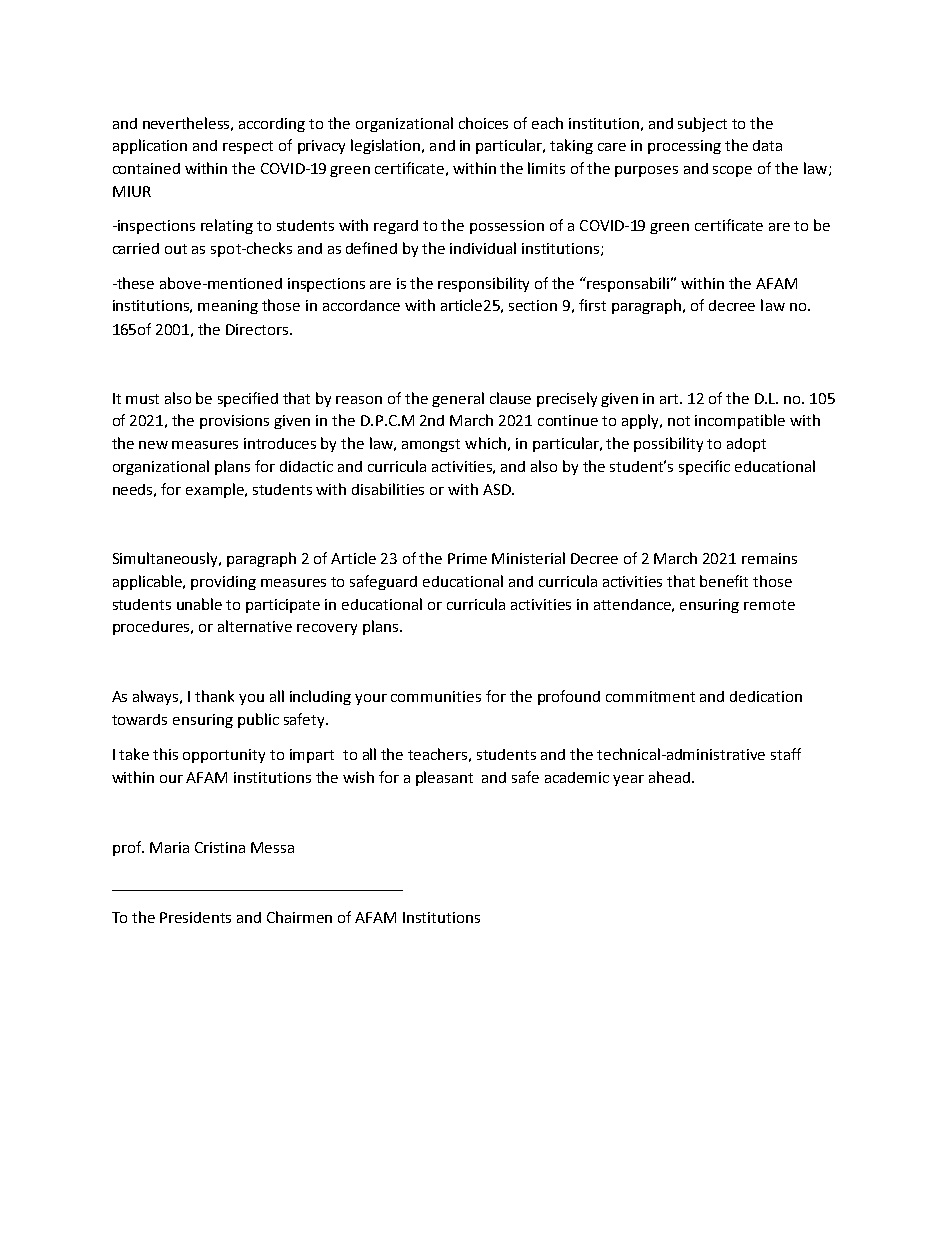  What do you see at coordinates (248, 147) in the screenshot?
I see `respect` at bounding box center [248, 147].
